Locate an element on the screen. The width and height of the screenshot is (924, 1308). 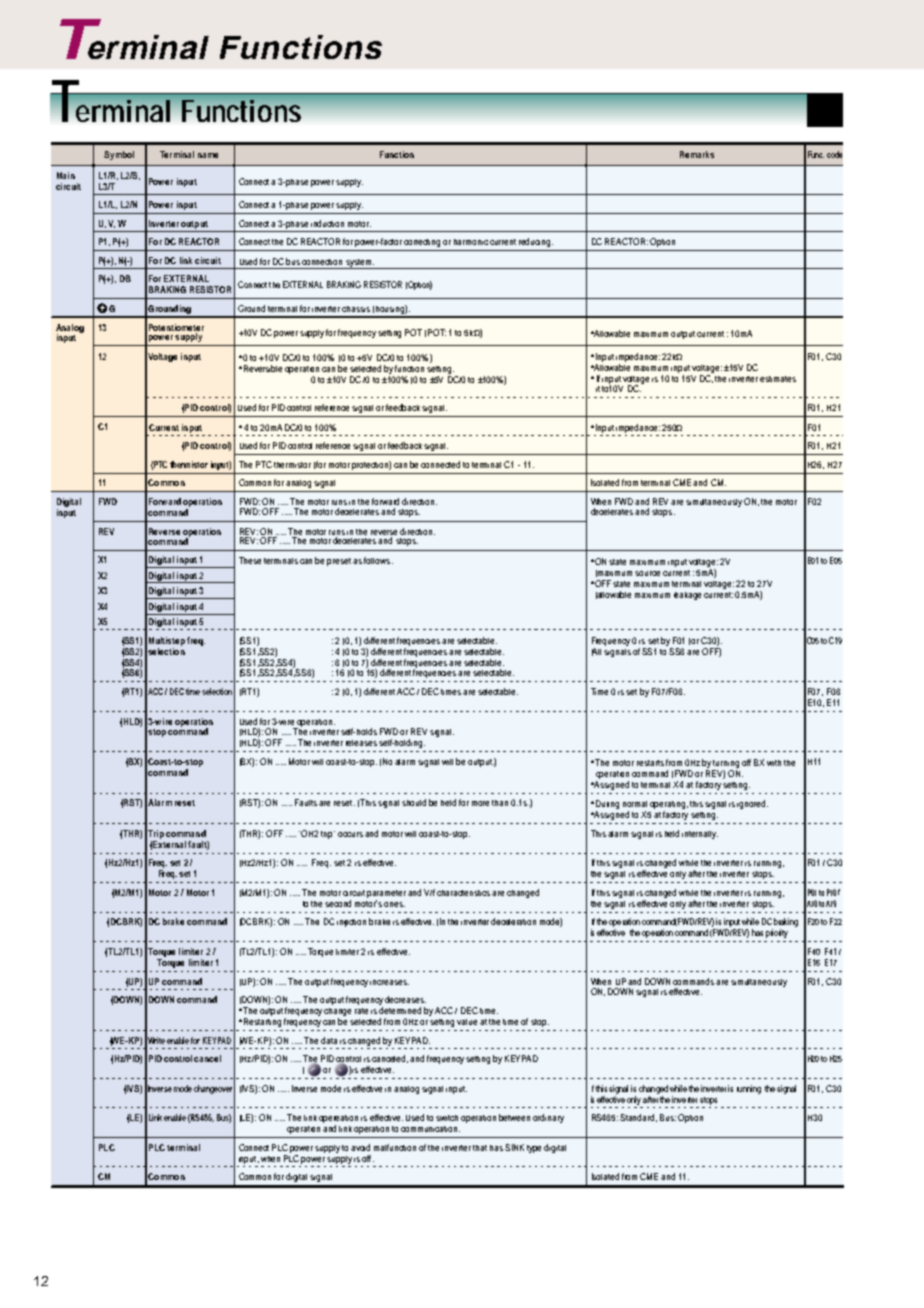
characteristics is located at coordinates (465, 893).
